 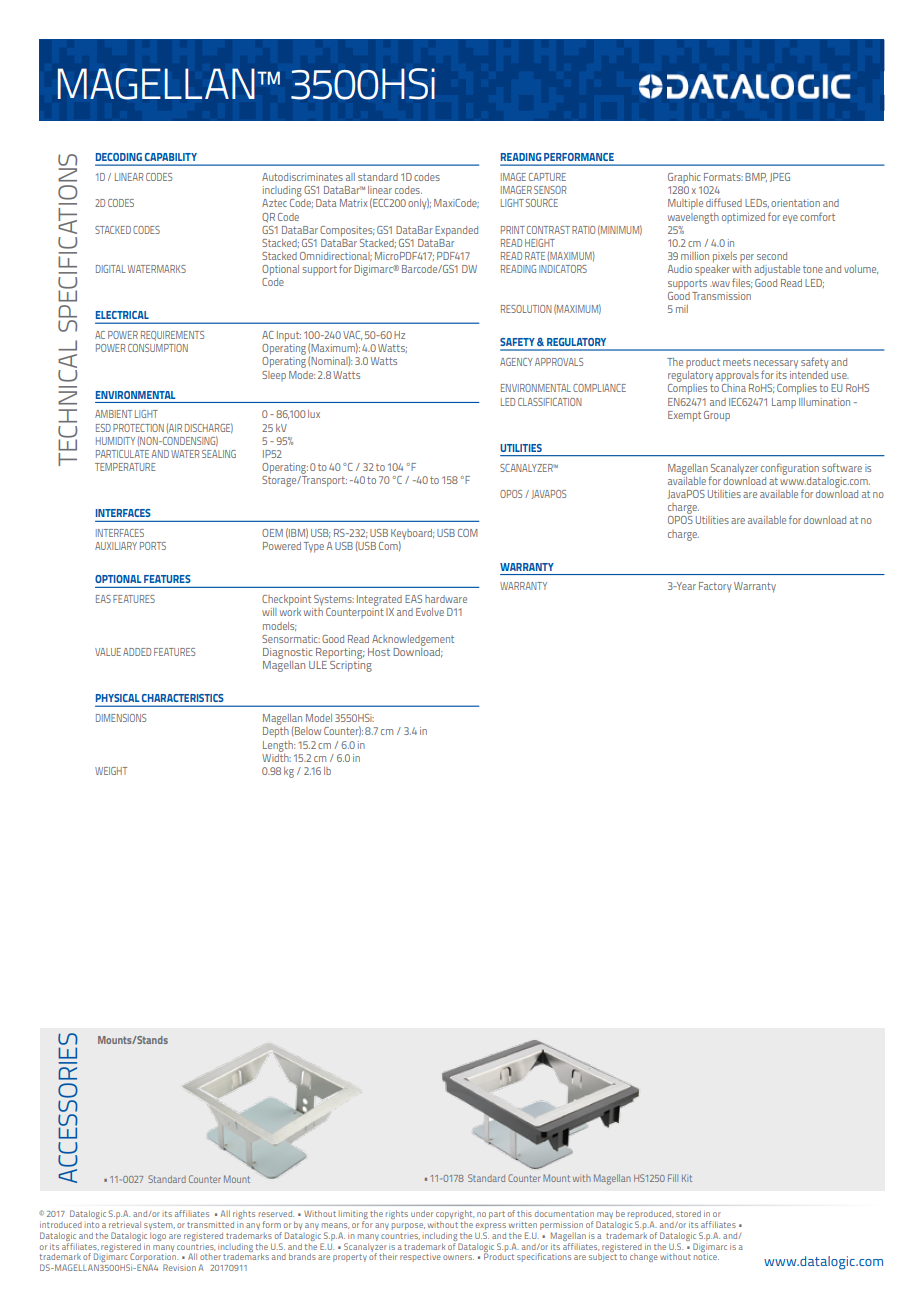 What do you see at coordinates (413, 640) in the screenshot?
I see `Acknowledgement` at bounding box center [413, 640].
